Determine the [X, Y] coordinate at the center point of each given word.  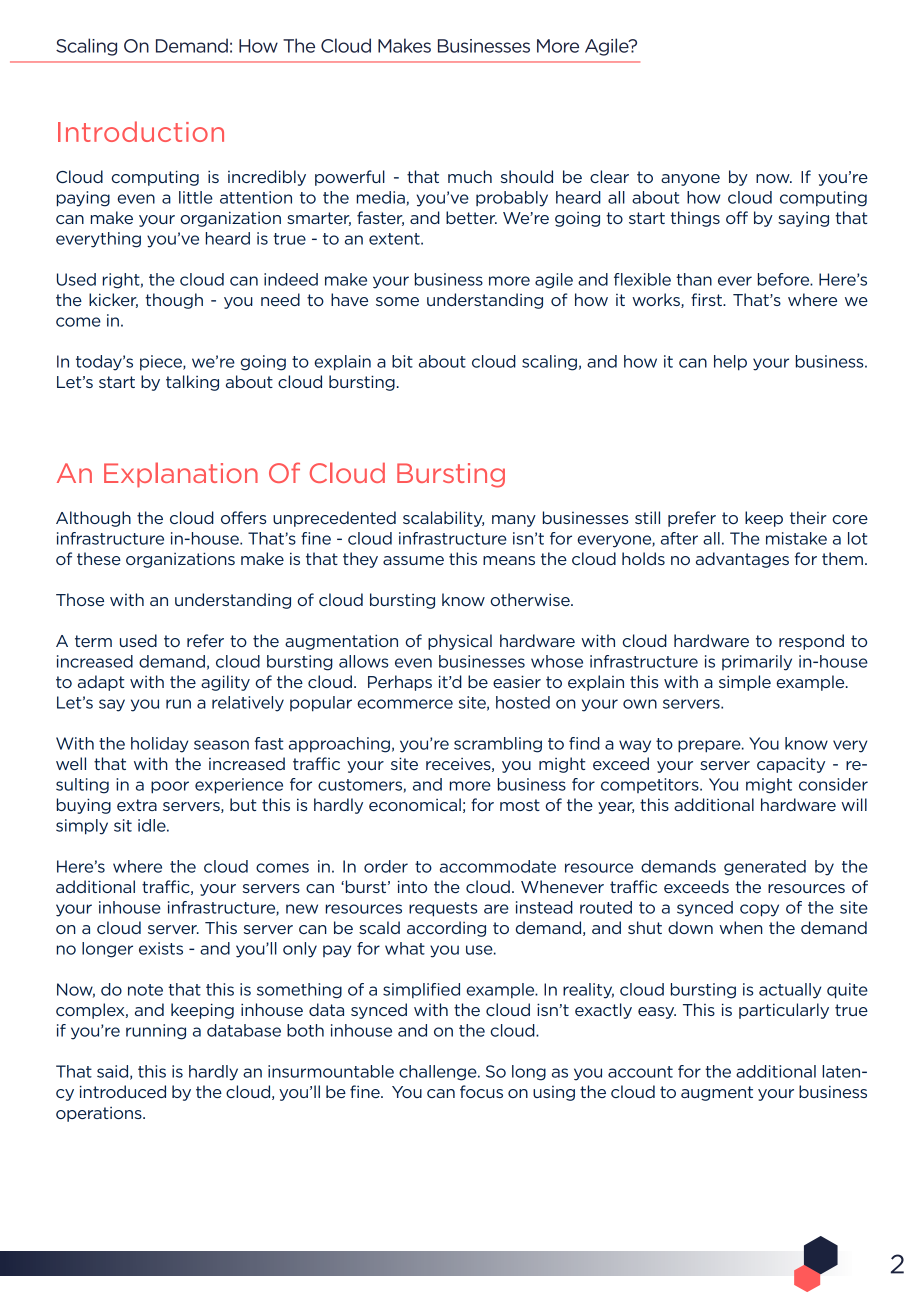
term [93, 641]
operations [100, 1114]
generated [765, 868]
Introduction [141, 131]
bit [402, 361]
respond [811, 642]
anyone [690, 180]
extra [137, 805]
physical [460, 642]
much [470, 176]
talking [192, 383]
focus [481, 1091]
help [730, 363]
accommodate [498, 866]
